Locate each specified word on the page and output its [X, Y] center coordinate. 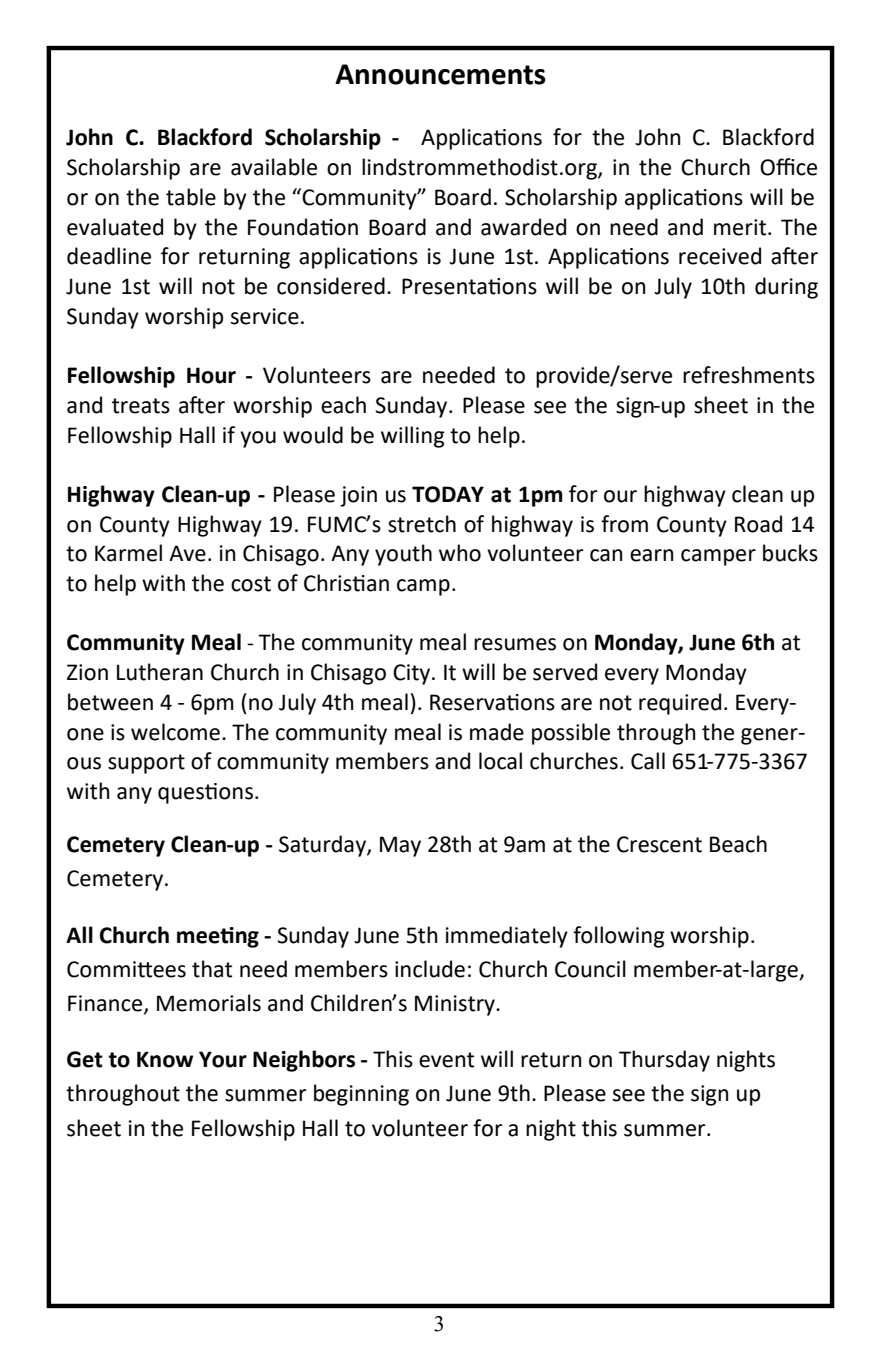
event [446, 1060]
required [680, 704]
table [191, 197]
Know [165, 1059]
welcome [175, 732]
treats [141, 406]
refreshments [749, 375]
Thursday [664, 1061]
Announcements [440, 74]
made [497, 732]
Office [788, 167]
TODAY [448, 494]
